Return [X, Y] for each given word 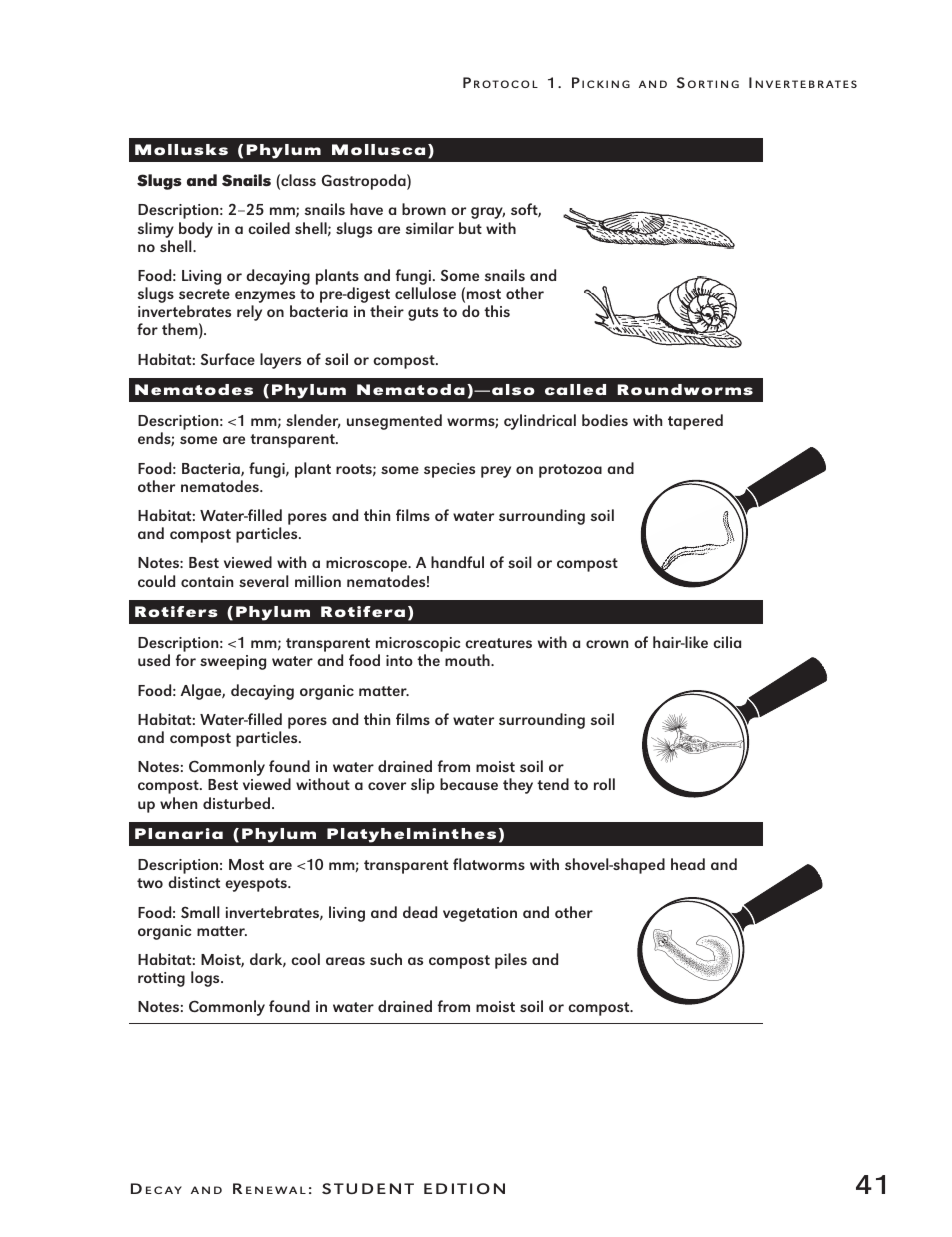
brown [424, 209]
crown [607, 644]
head [688, 864]
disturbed [236, 803]
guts [423, 314]
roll [604, 784]
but [470, 228]
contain [207, 581]
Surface [228, 359]
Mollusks [181, 149]
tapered [695, 422]
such [386, 959]
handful [457, 562]
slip [423, 786]
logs [206, 979]
